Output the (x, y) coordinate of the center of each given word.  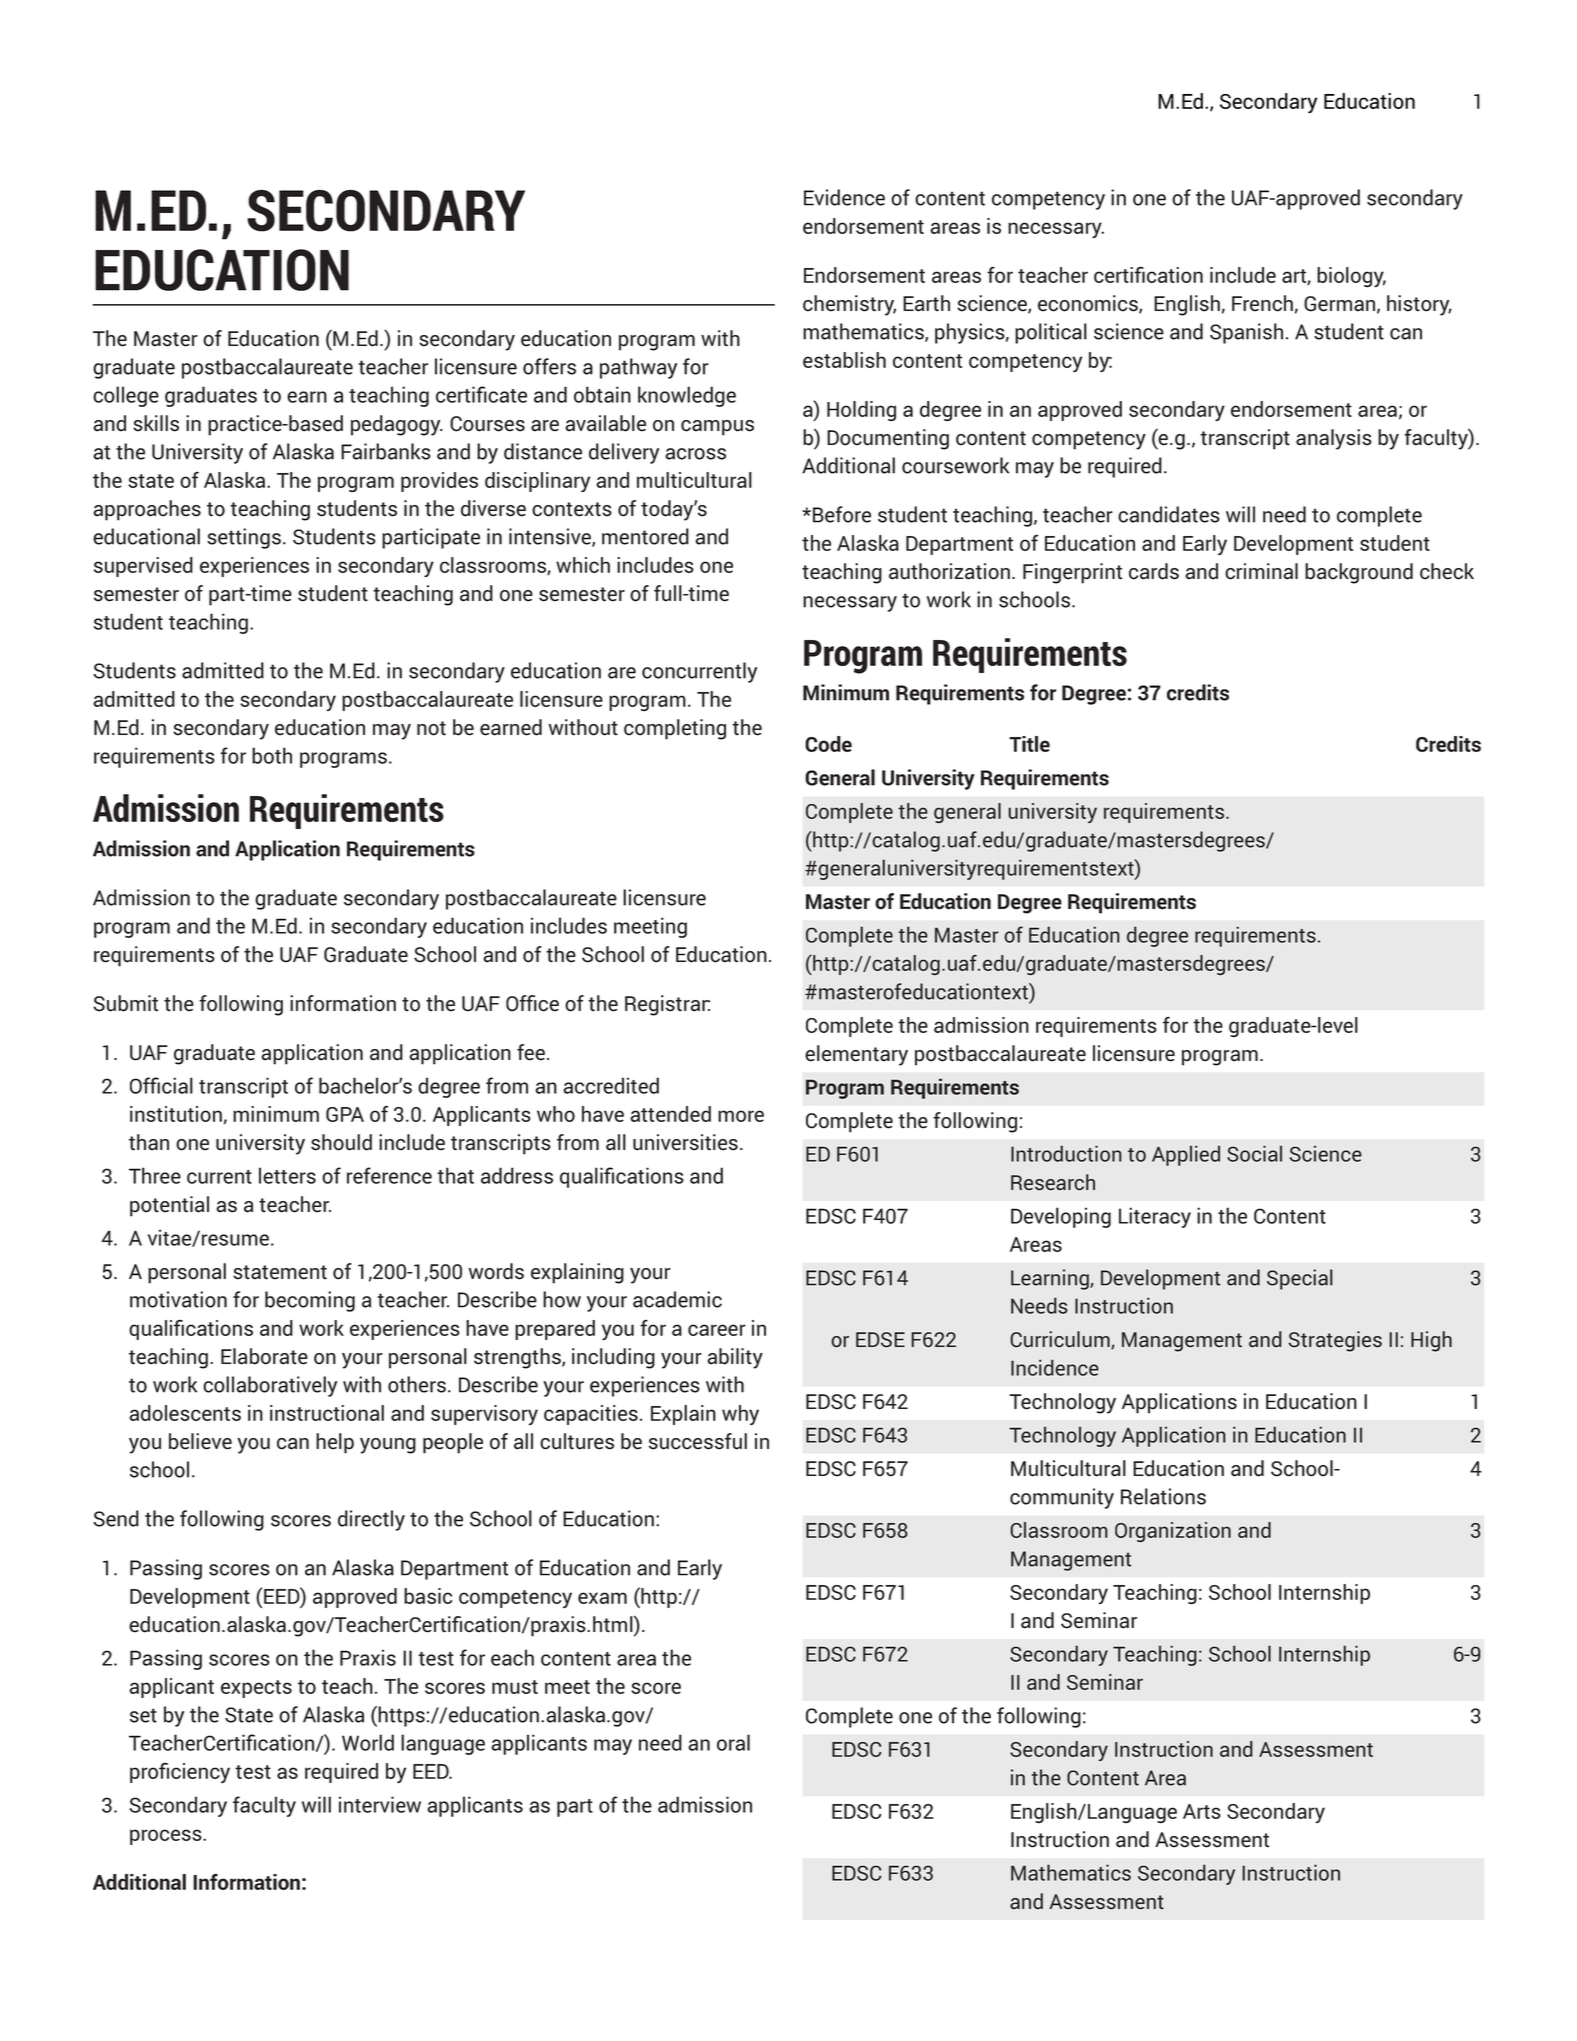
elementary (856, 1055)
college (126, 396)
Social (1254, 1153)
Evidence (844, 197)
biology (1351, 277)
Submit (125, 1003)
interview (380, 1804)
